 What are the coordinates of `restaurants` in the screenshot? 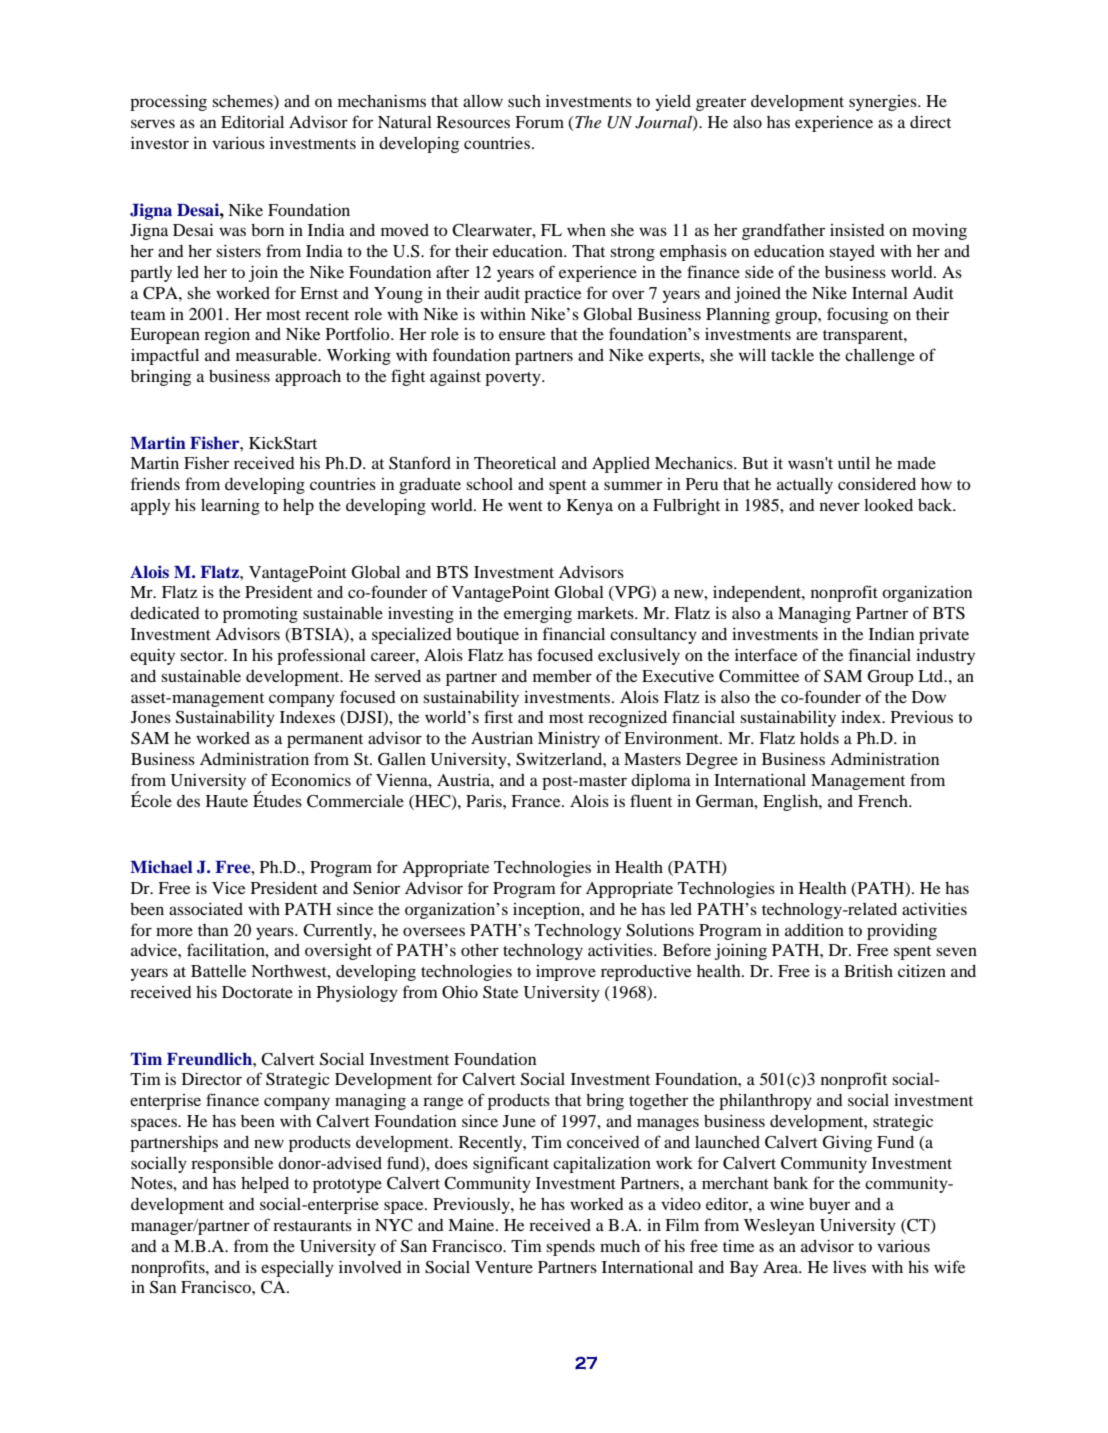 It's located at (312, 1226).
